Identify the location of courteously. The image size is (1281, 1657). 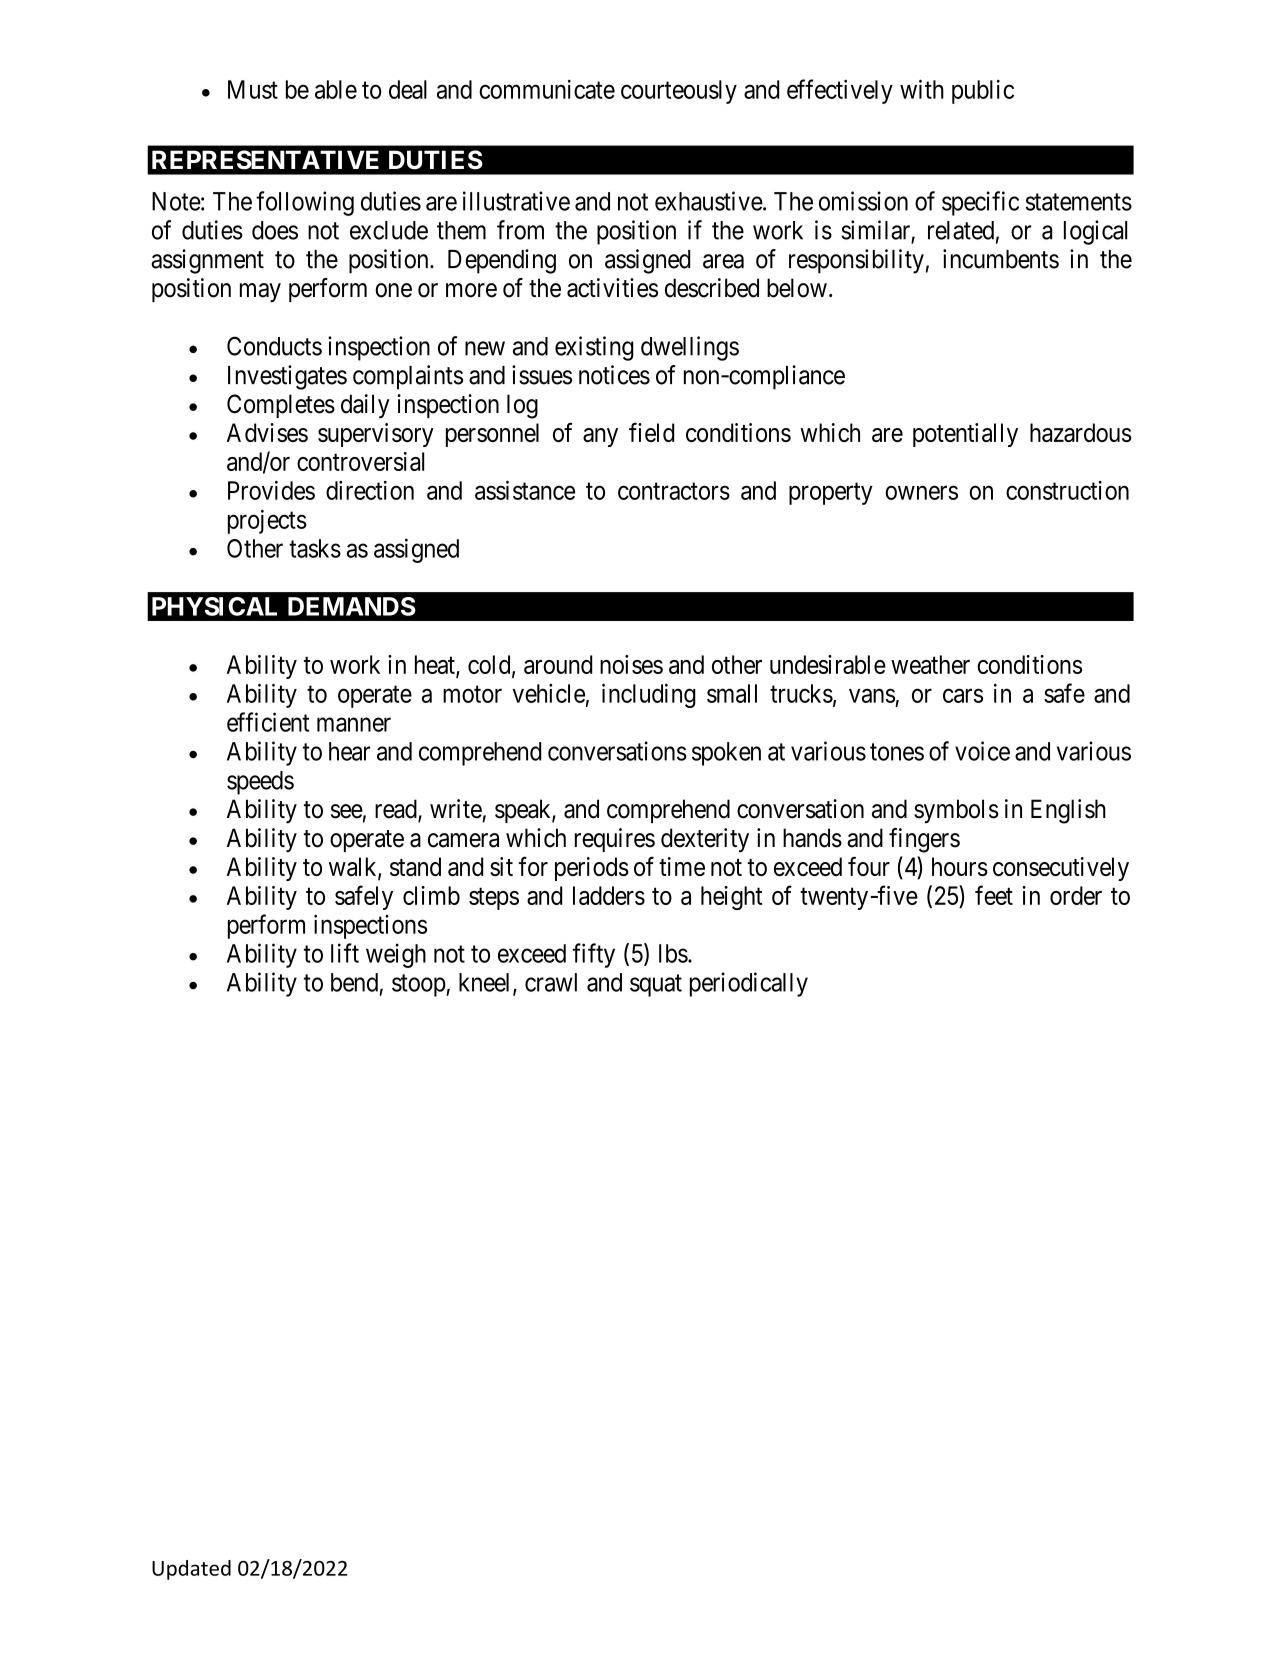
(679, 92).
